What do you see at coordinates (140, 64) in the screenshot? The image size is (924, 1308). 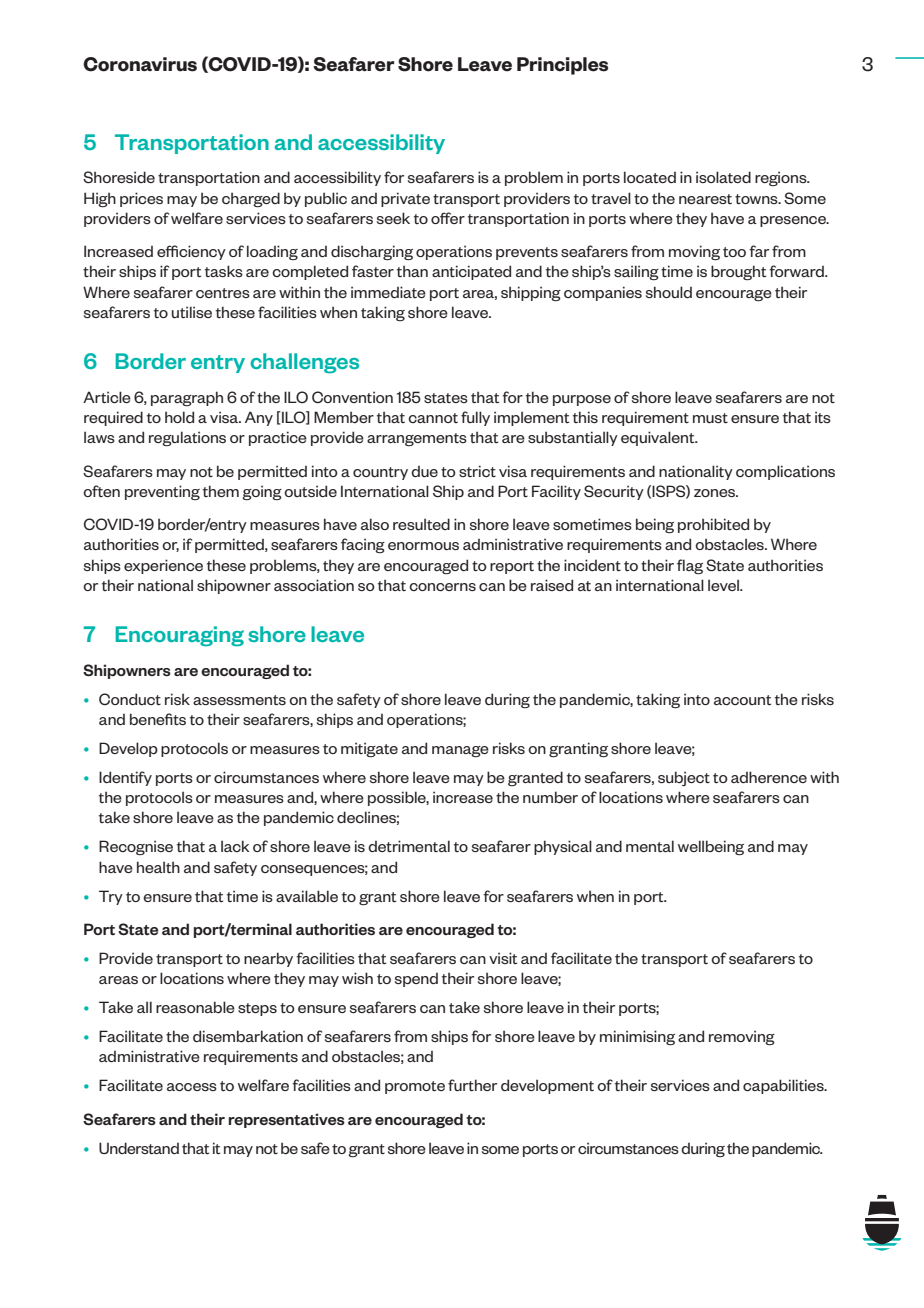 I see `Coronavirus` at bounding box center [140, 64].
